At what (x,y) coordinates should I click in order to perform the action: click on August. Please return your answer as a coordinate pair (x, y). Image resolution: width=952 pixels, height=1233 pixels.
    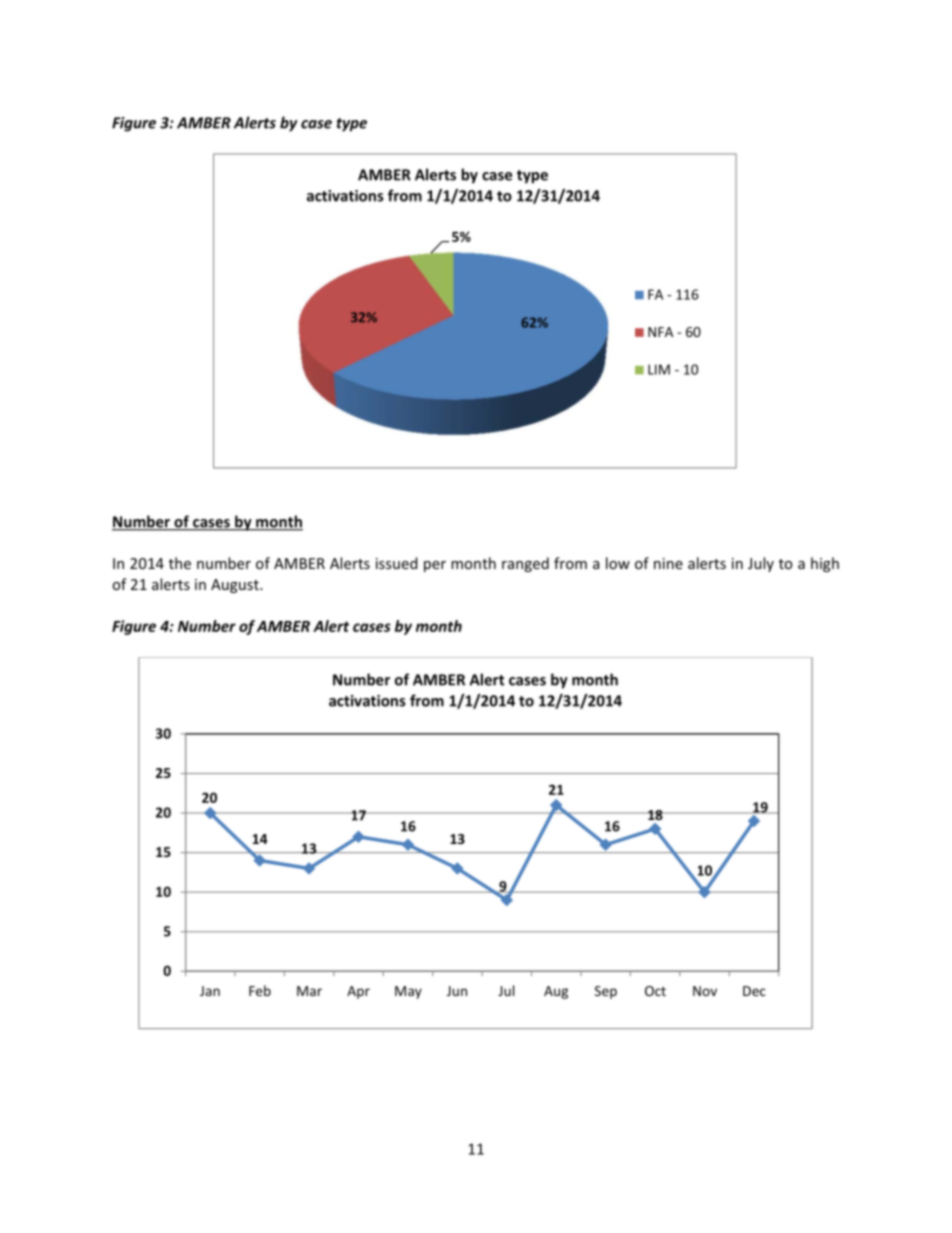
    Looking at the image, I should click on (236, 586).
